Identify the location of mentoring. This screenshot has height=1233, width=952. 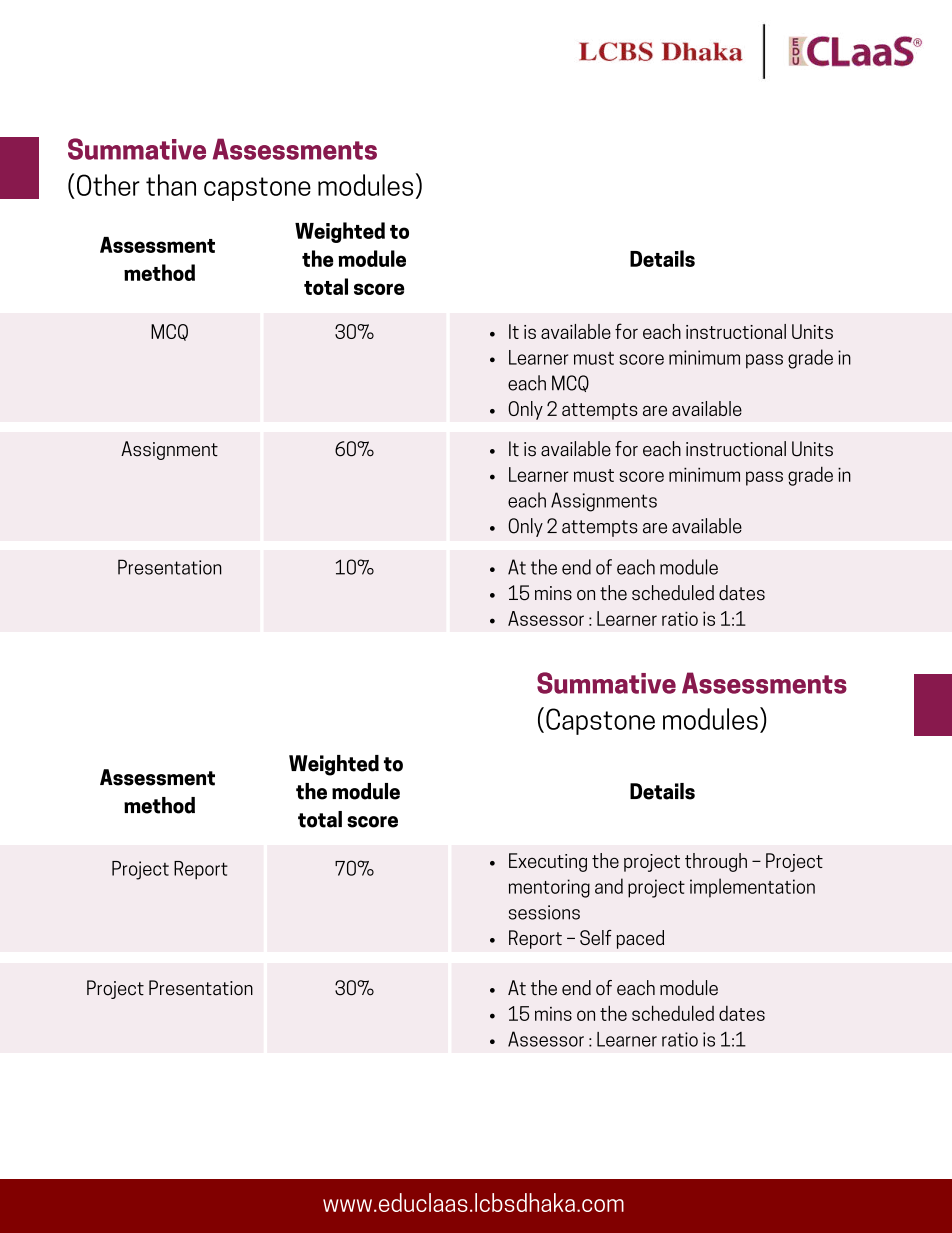
(549, 888).
